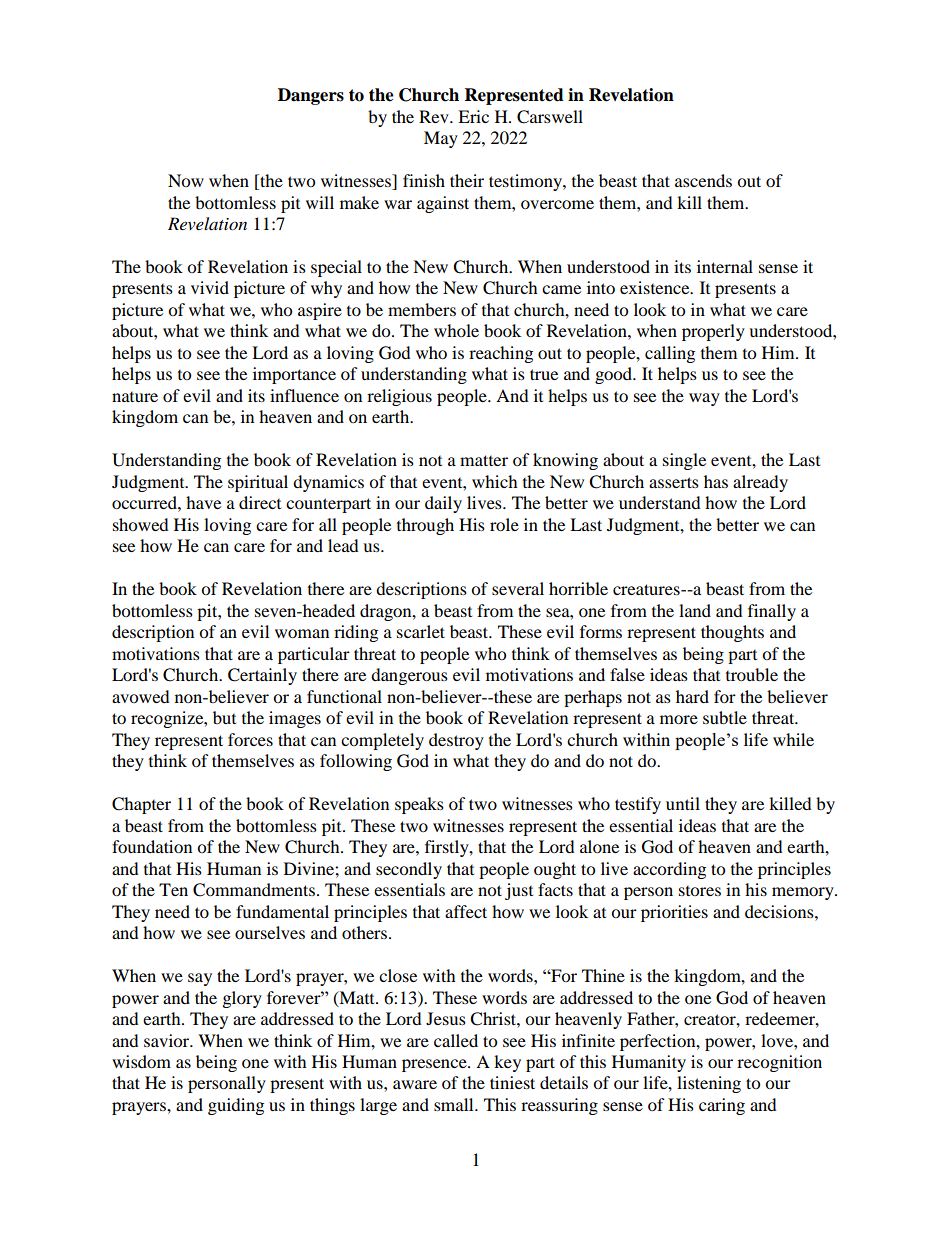 The height and width of the image is (1233, 952). I want to click on guiding, so click(236, 1106).
